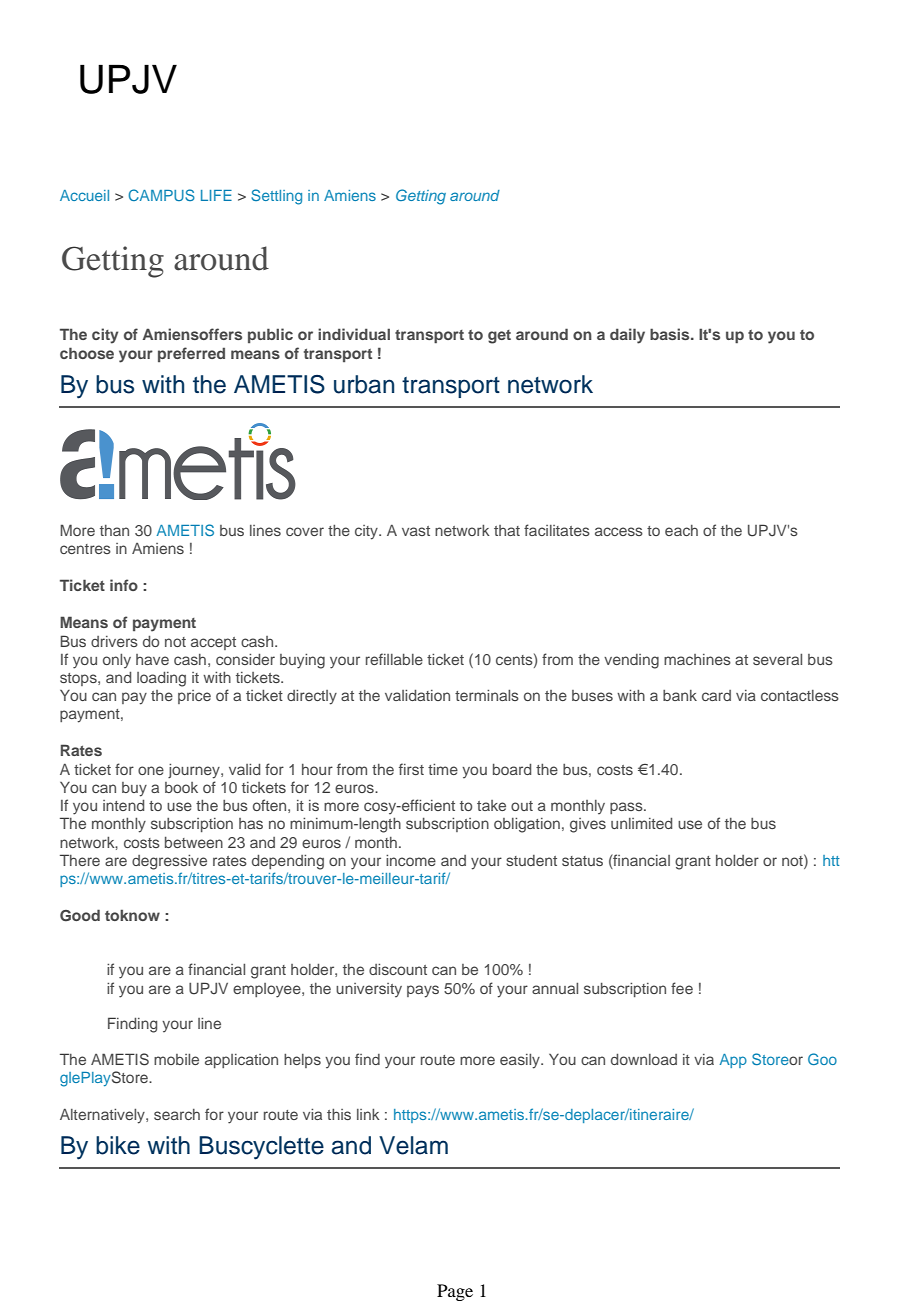 This image has height=1315, width=924. What do you see at coordinates (118, 1145) in the image?
I see `bike` at bounding box center [118, 1145].
